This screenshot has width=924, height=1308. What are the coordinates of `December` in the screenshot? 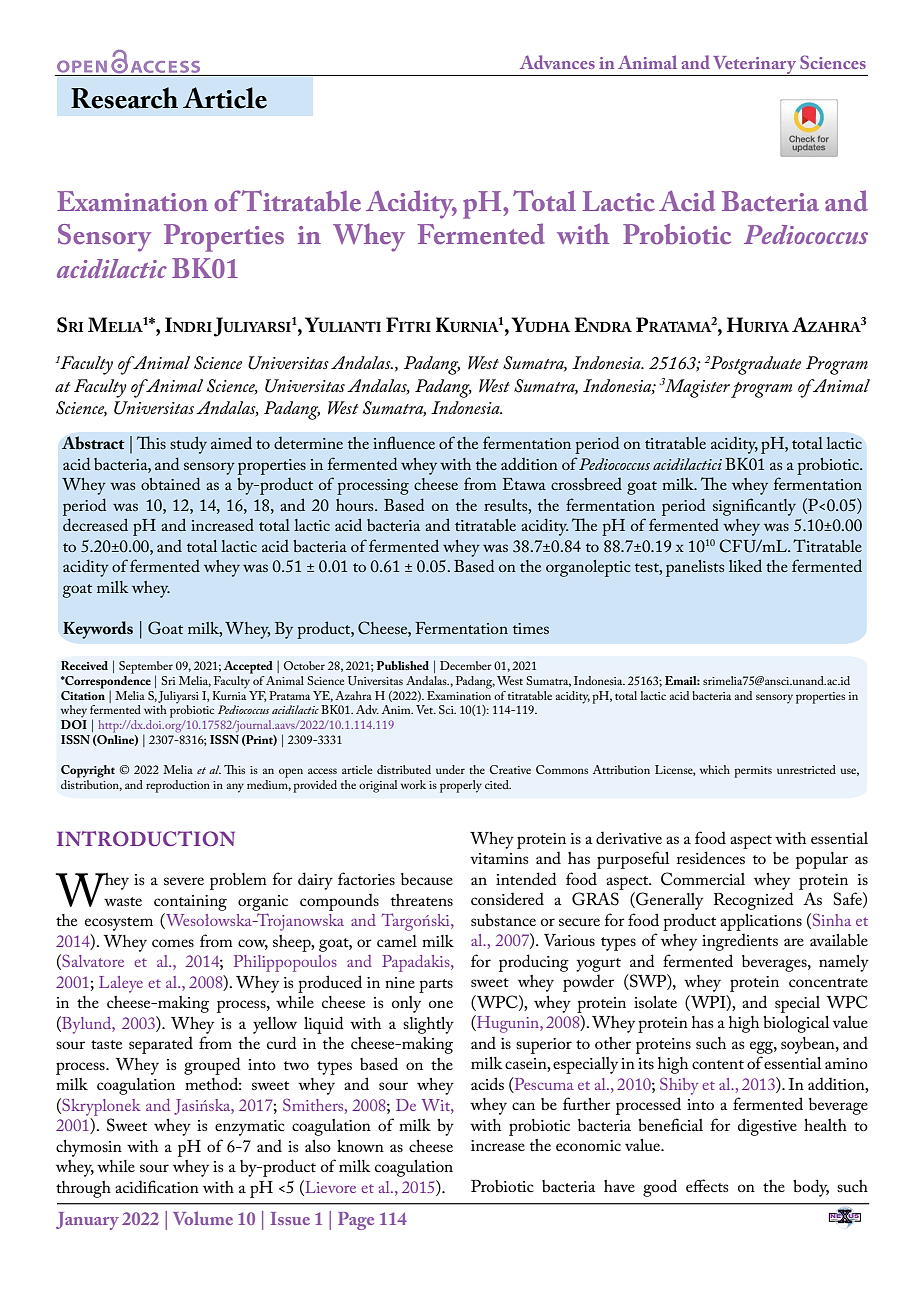 It's located at (465, 665).
